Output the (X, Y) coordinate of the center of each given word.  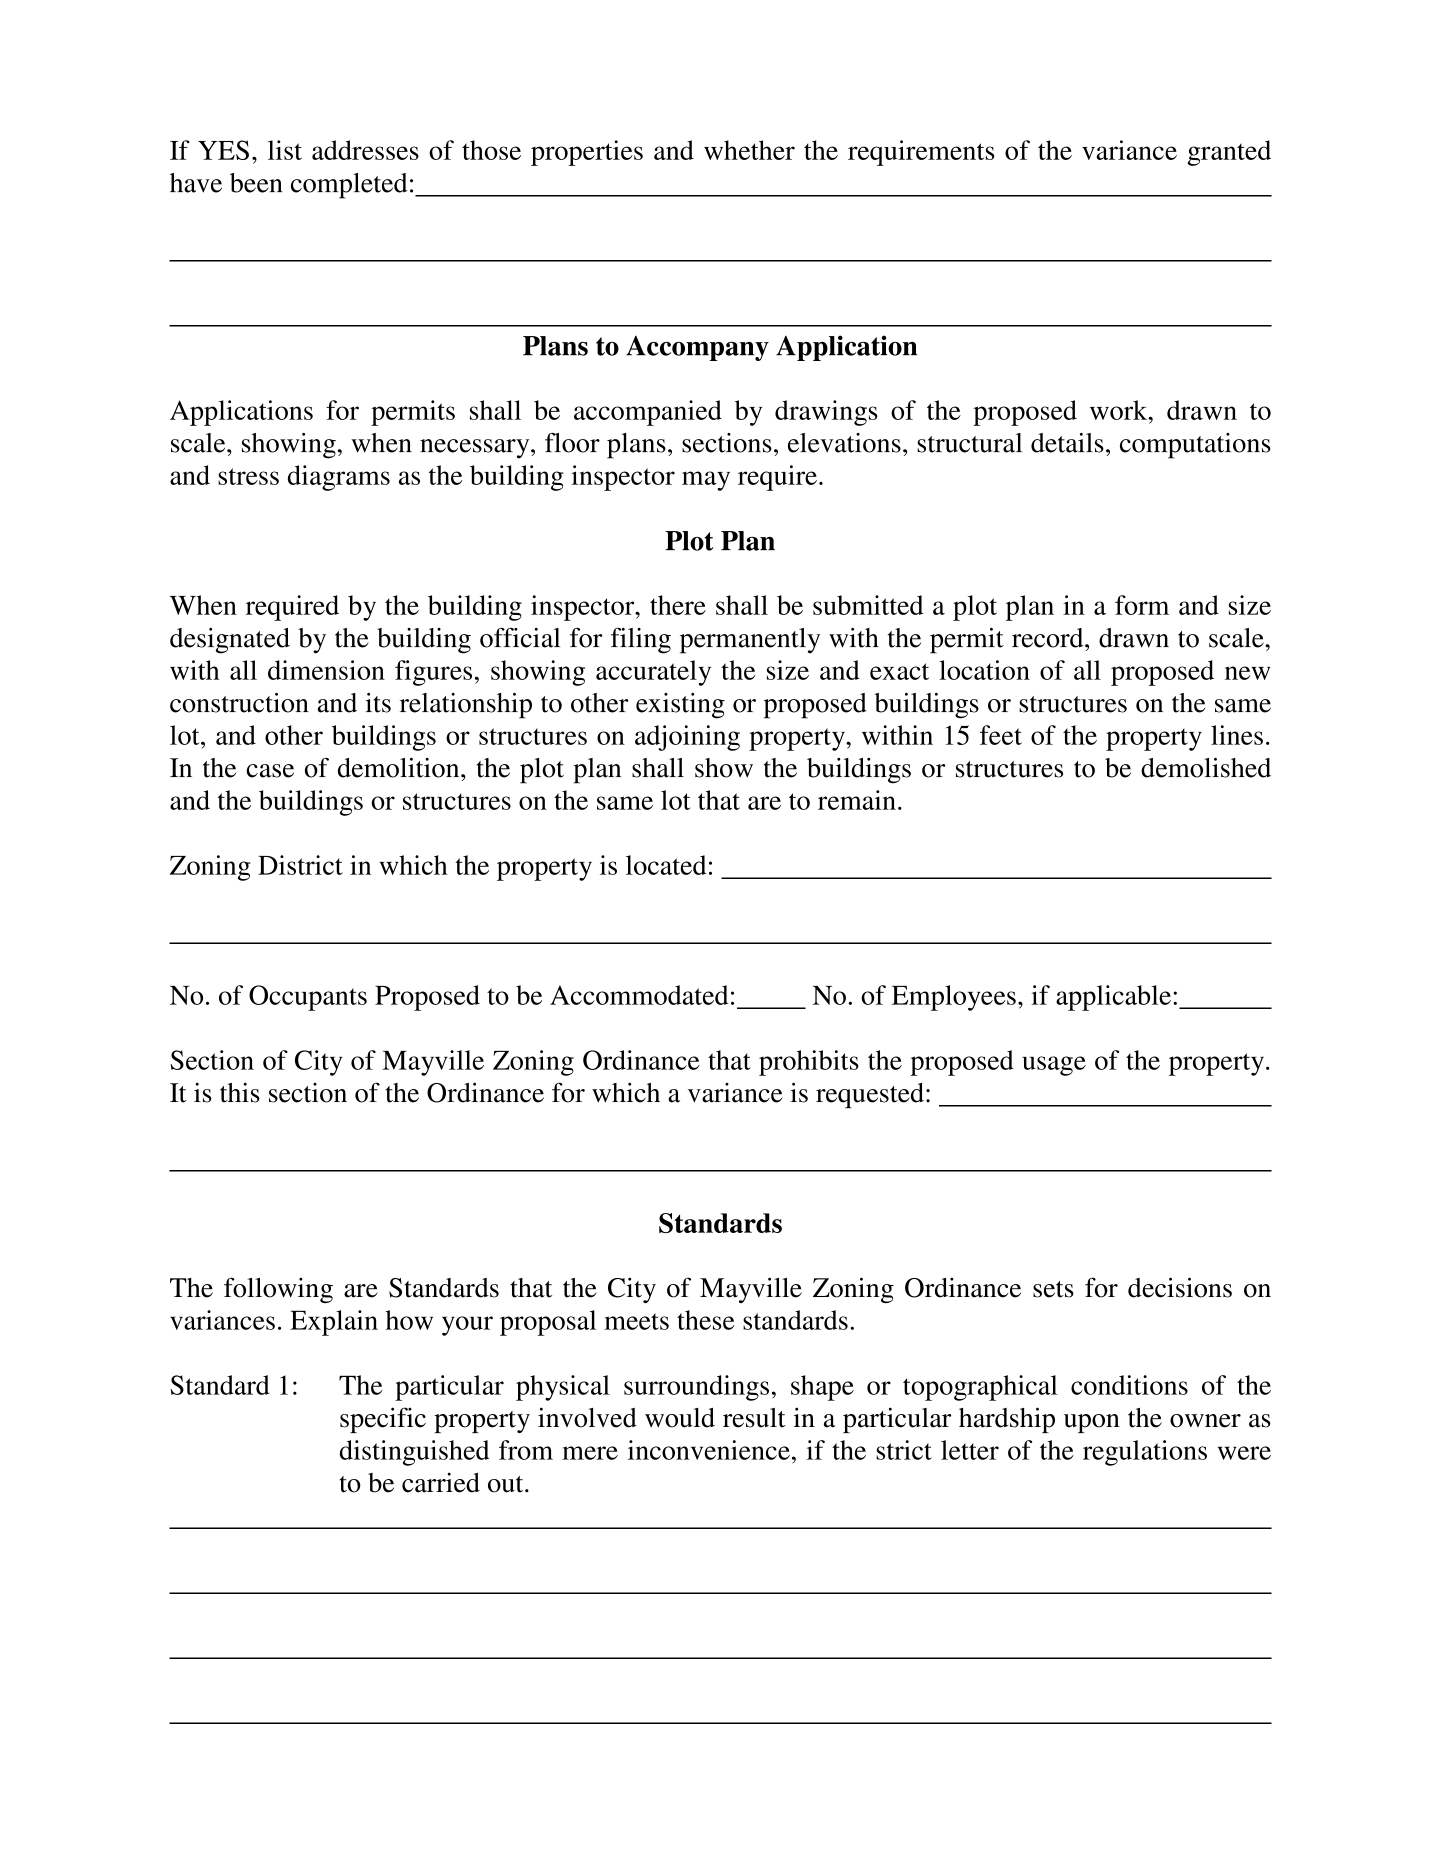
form (1142, 605)
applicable (1113, 998)
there (678, 605)
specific (383, 1420)
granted (1229, 153)
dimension (326, 670)
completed (349, 186)
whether (749, 150)
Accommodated (639, 995)
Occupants (308, 998)
